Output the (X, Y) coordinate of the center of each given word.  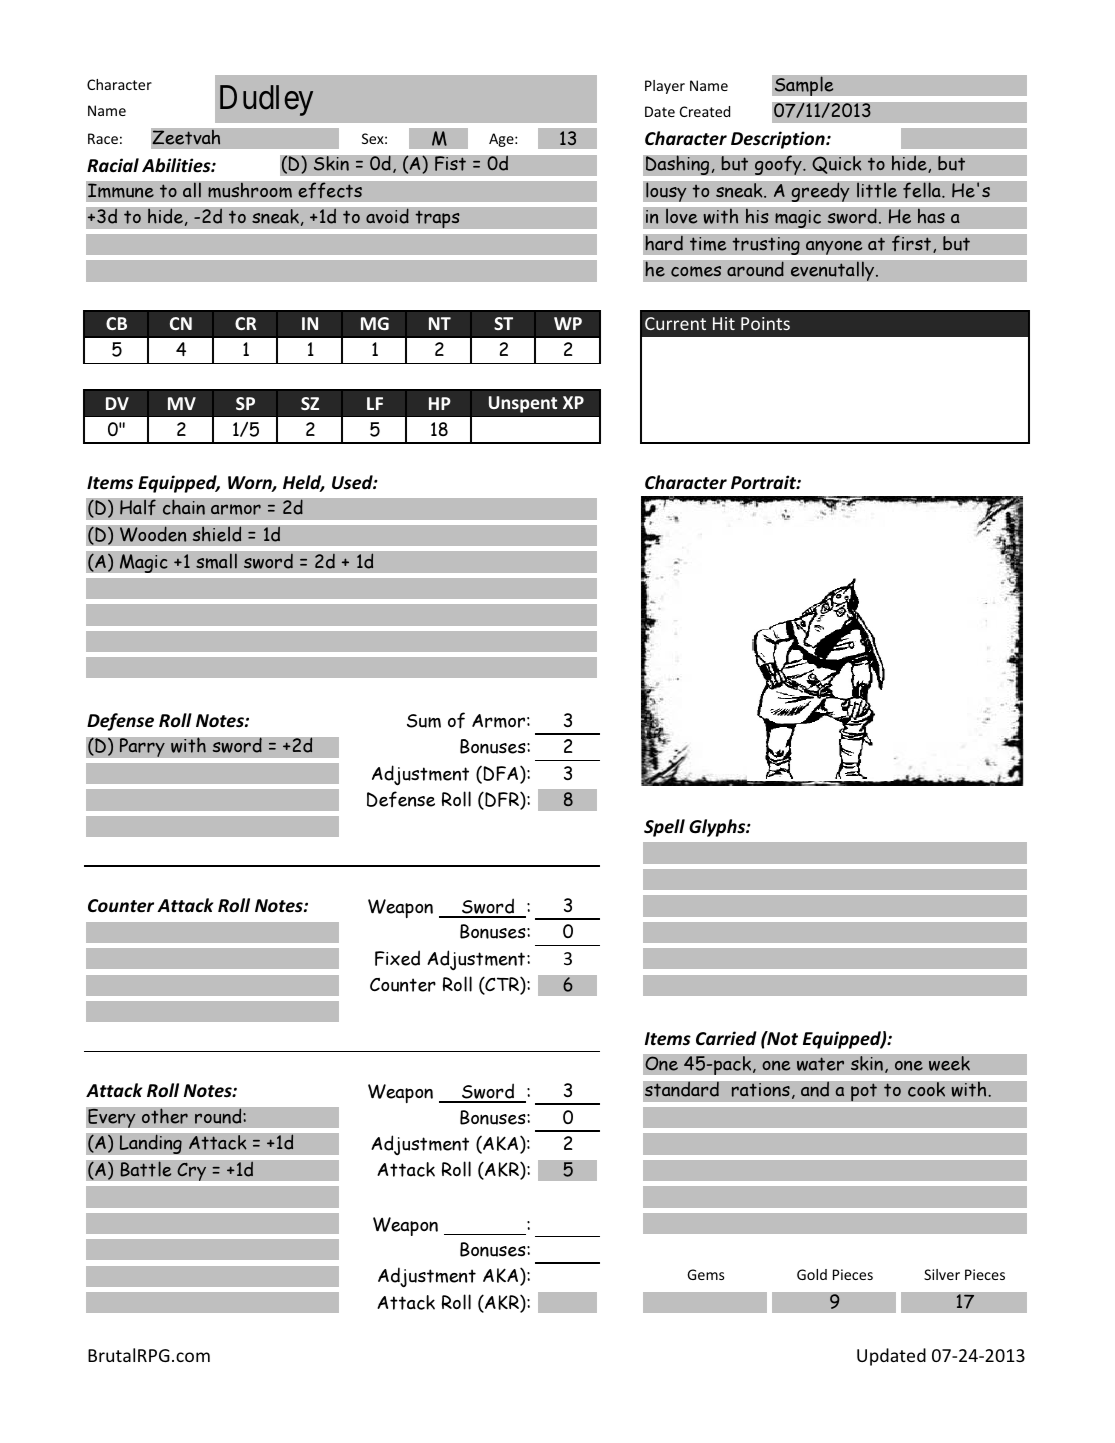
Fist (450, 163)
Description (779, 140)
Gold (812, 1274)
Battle (146, 1169)
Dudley (266, 100)
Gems (705, 1274)
